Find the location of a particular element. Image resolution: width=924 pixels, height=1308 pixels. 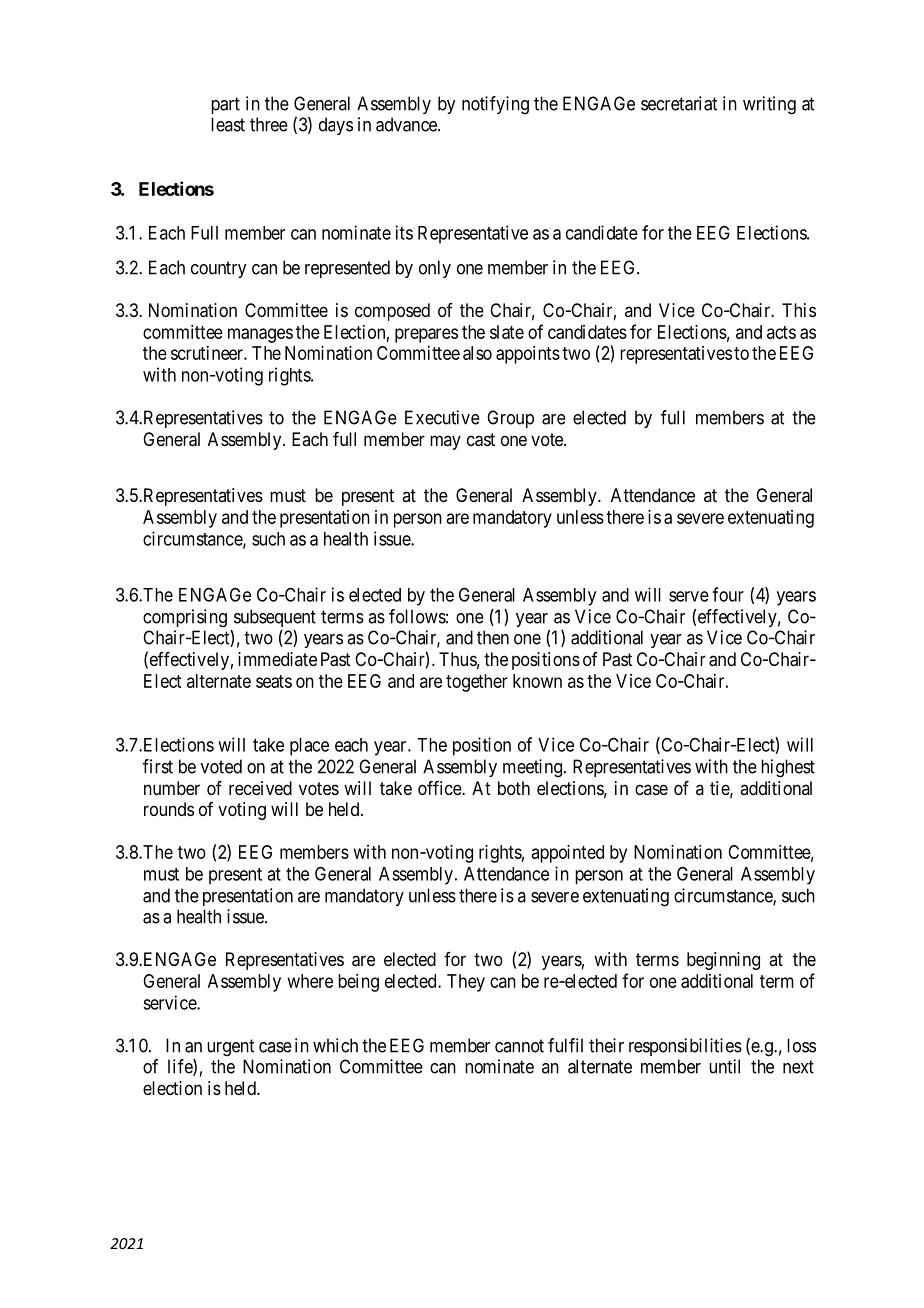

urgent is located at coordinates (230, 1048).
